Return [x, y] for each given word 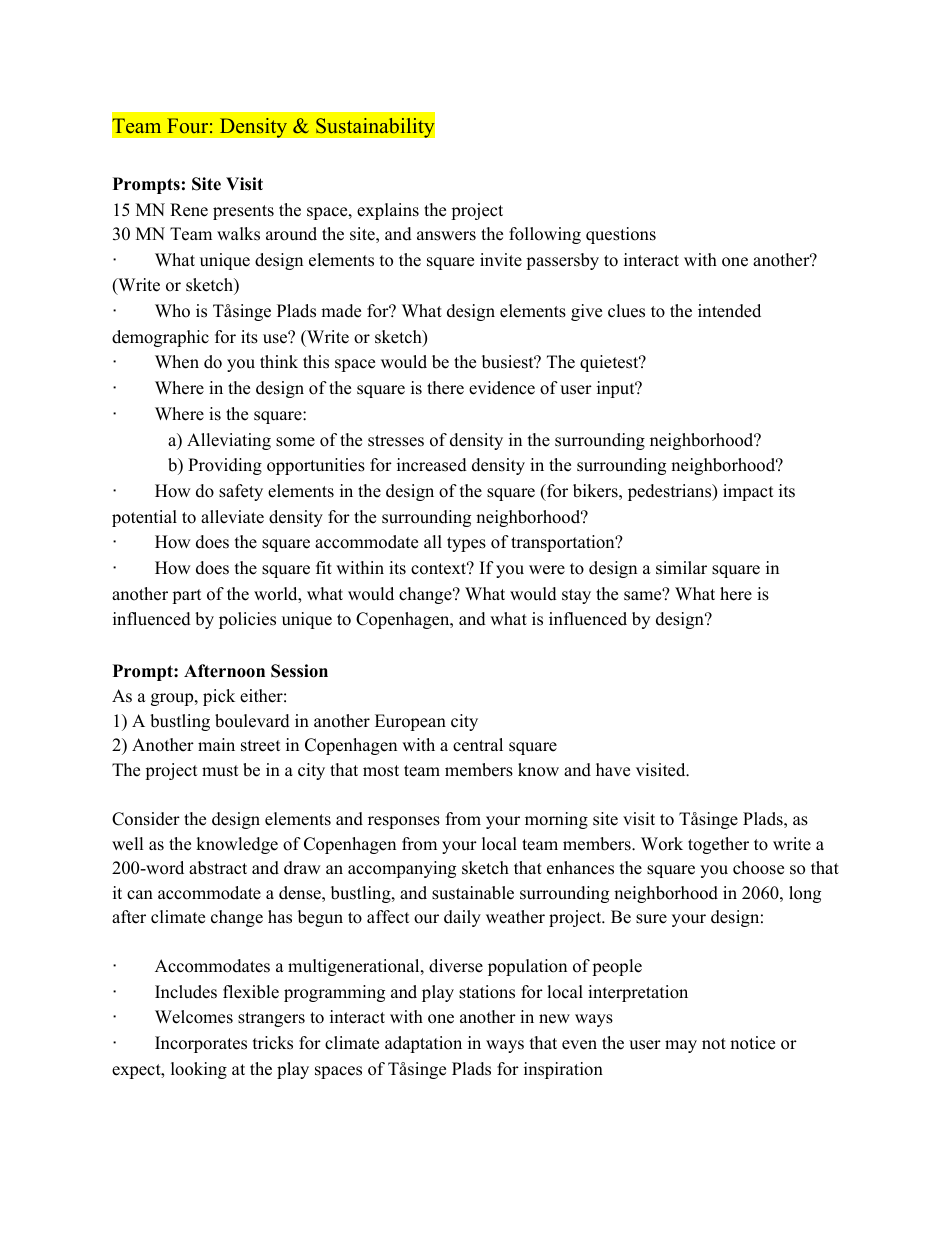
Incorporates [201, 1044]
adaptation [423, 1044]
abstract [218, 868]
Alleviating [229, 441]
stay [576, 596]
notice [752, 1043]
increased [432, 465]
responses [404, 822]
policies [247, 620]
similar [681, 568]
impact [748, 492]
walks [238, 234]
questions [621, 235]
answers [446, 236]
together [718, 845]
